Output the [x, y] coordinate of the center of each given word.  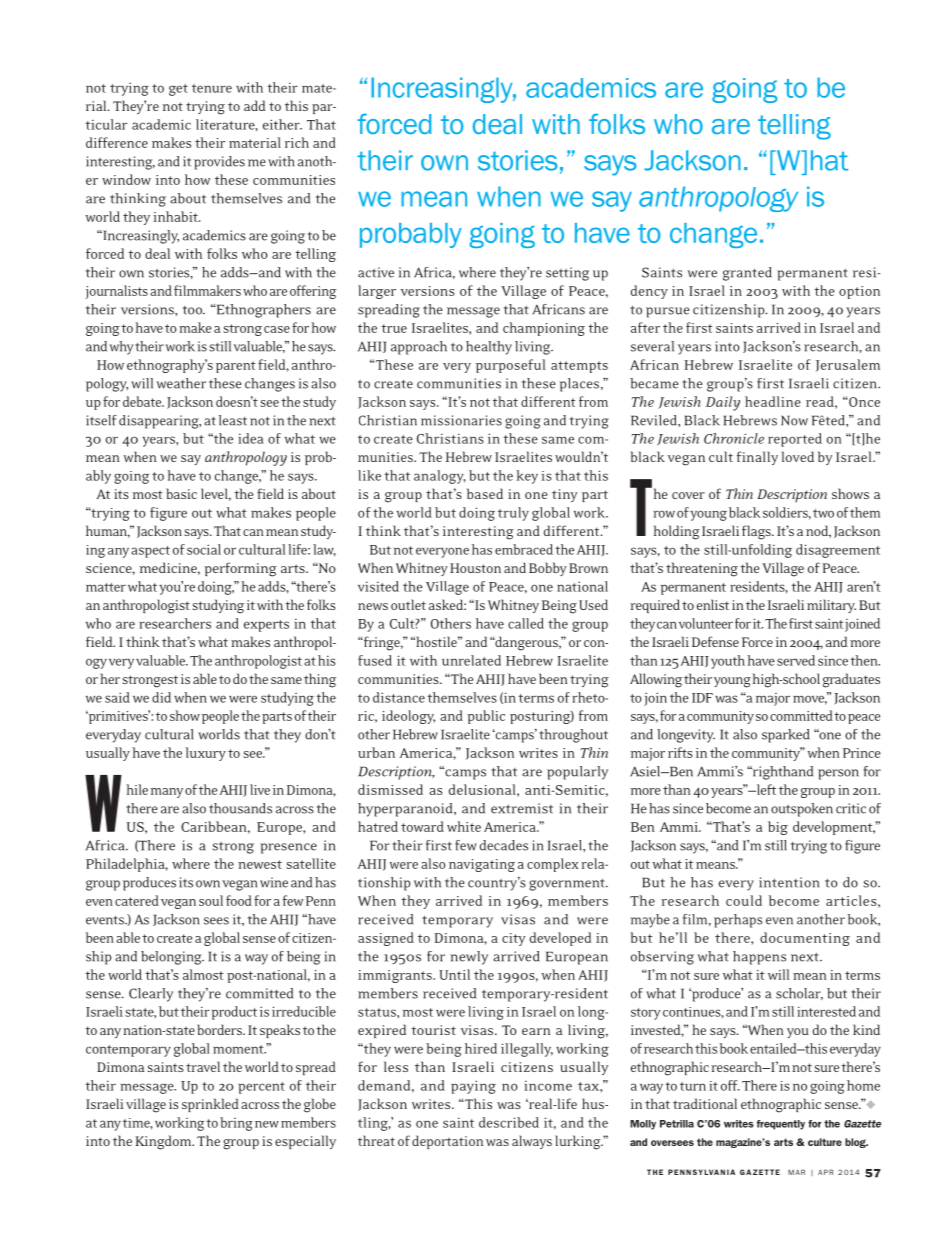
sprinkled [210, 1105]
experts [266, 626]
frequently [781, 1125]
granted [747, 274]
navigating [482, 865]
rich [297, 142]
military [831, 606]
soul [211, 900]
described [509, 1122]
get [178, 90]
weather [181, 383]
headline [773, 401]
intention [789, 882]
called [526, 623]
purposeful [510, 366]
